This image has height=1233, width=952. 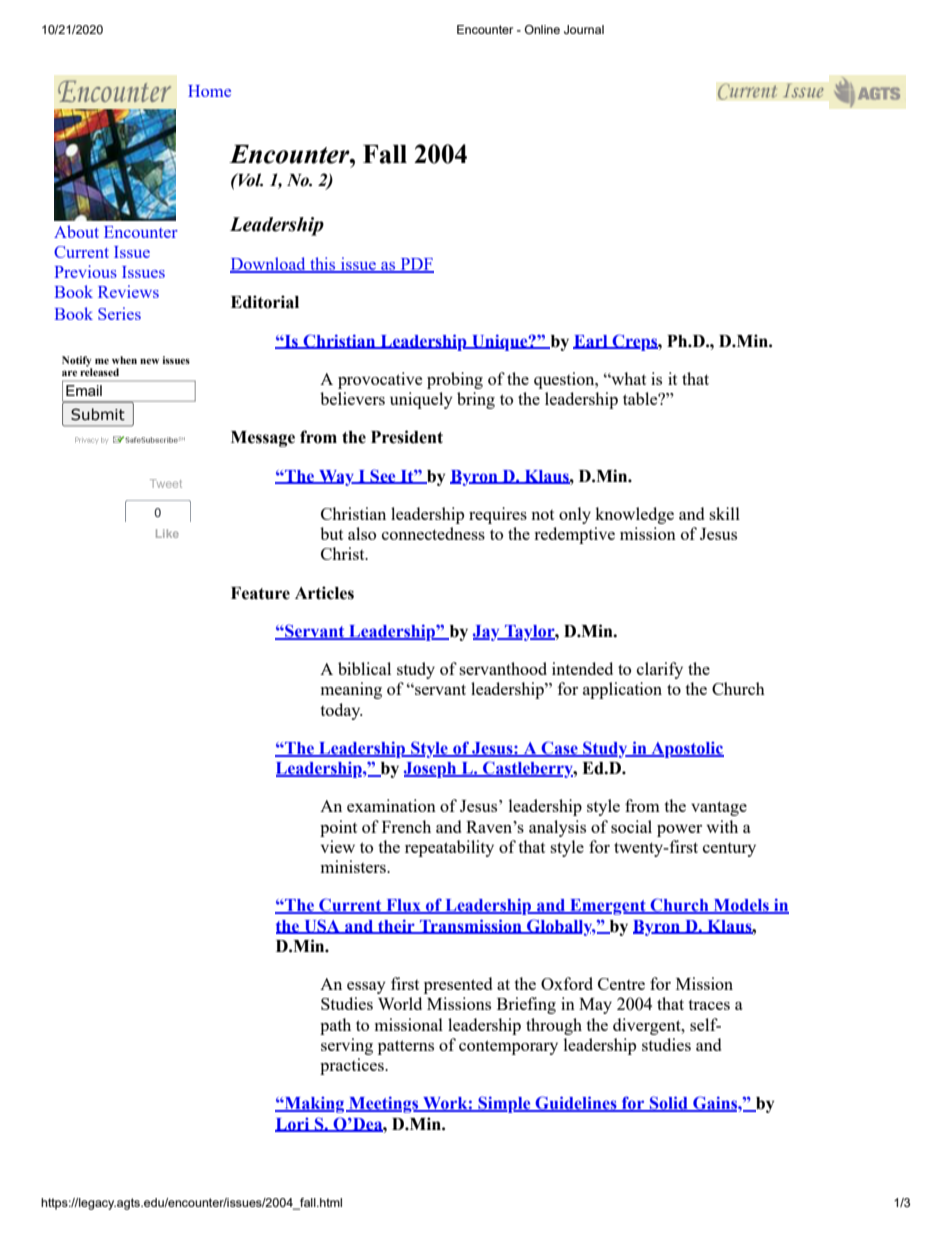 I want to click on Lori, so click(x=293, y=1125).
